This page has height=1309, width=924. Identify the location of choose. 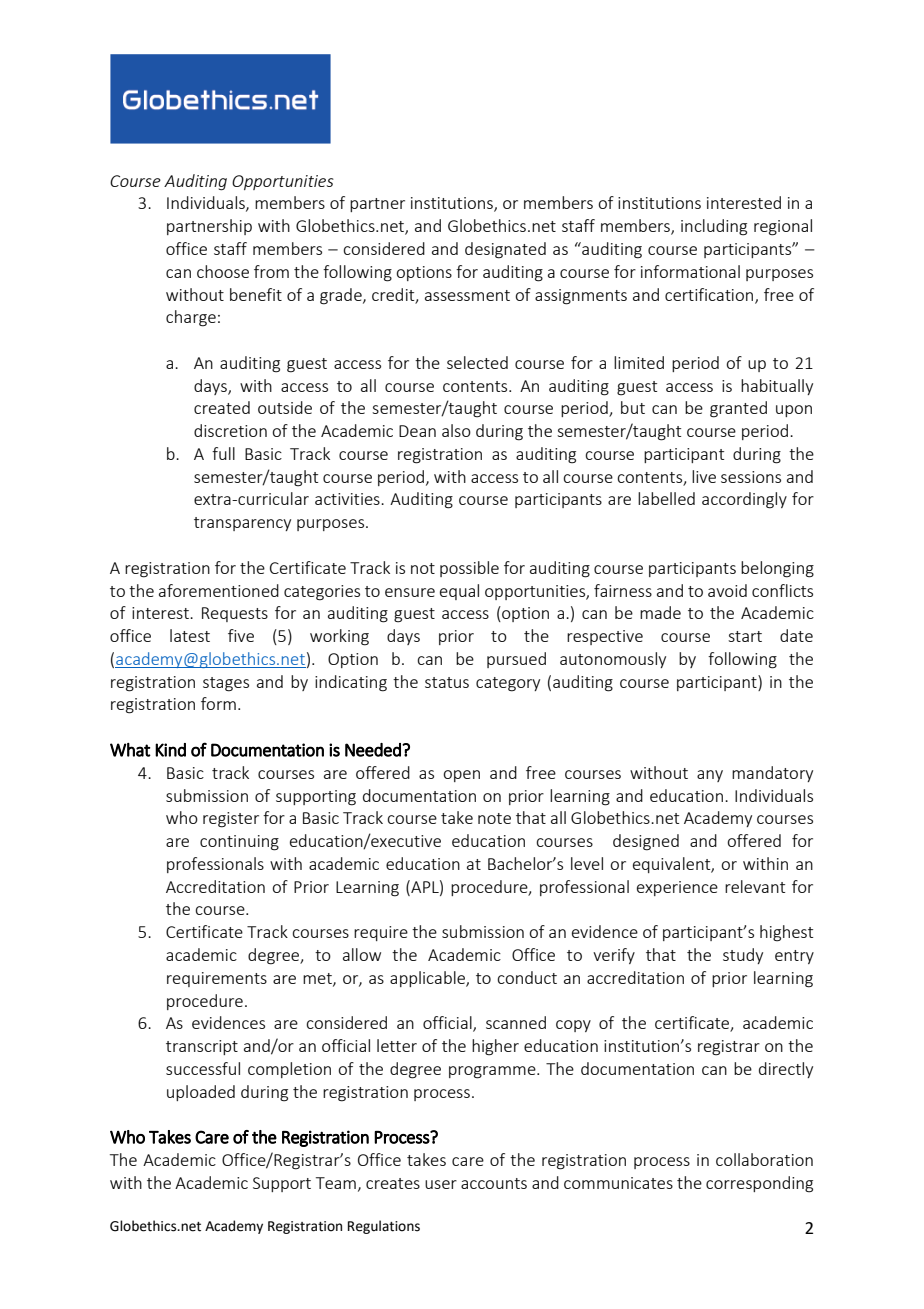
(223, 271).
